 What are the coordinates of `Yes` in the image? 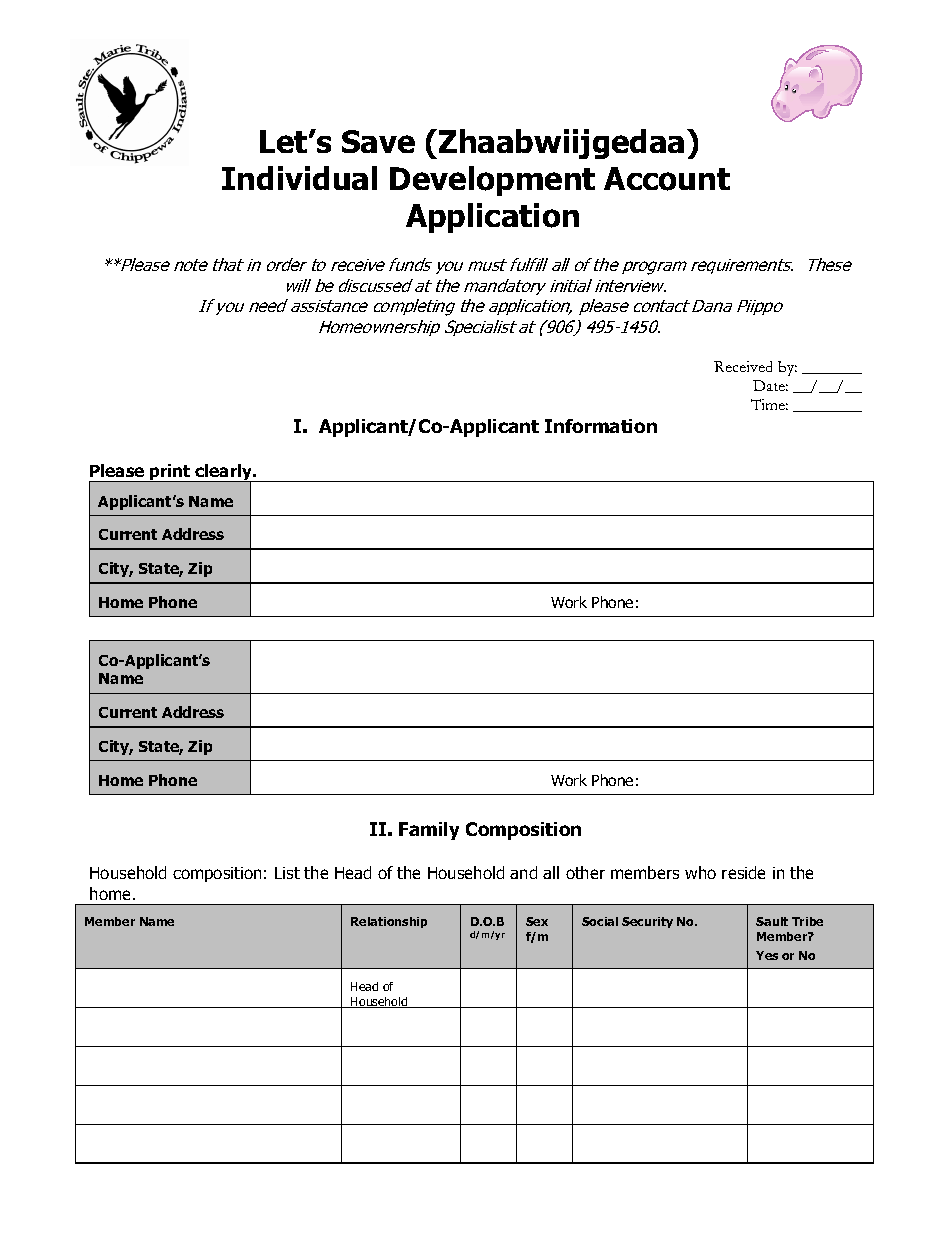 It's located at (767, 955).
